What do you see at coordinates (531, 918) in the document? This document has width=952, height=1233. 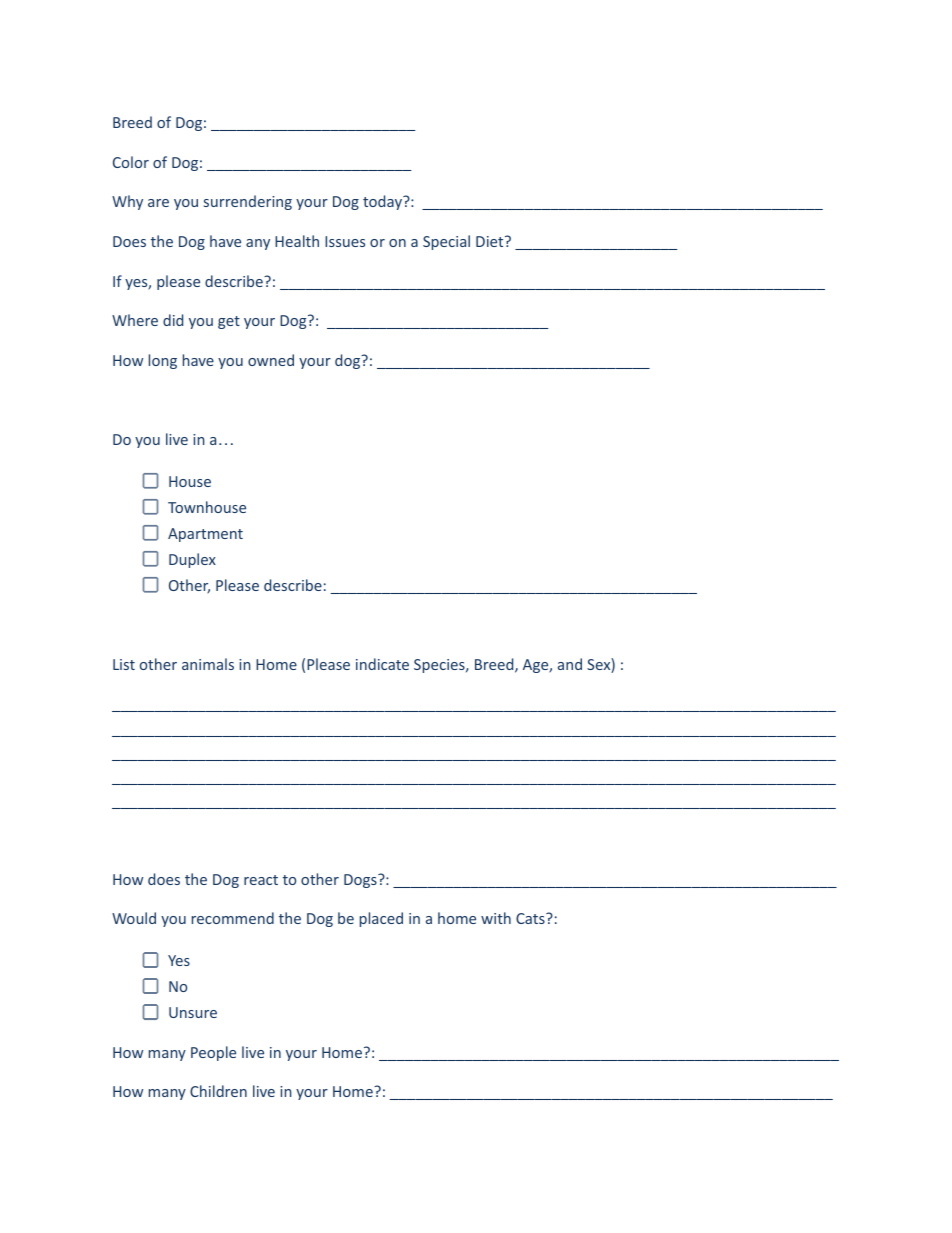 I see `Cats` at bounding box center [531, 918].
